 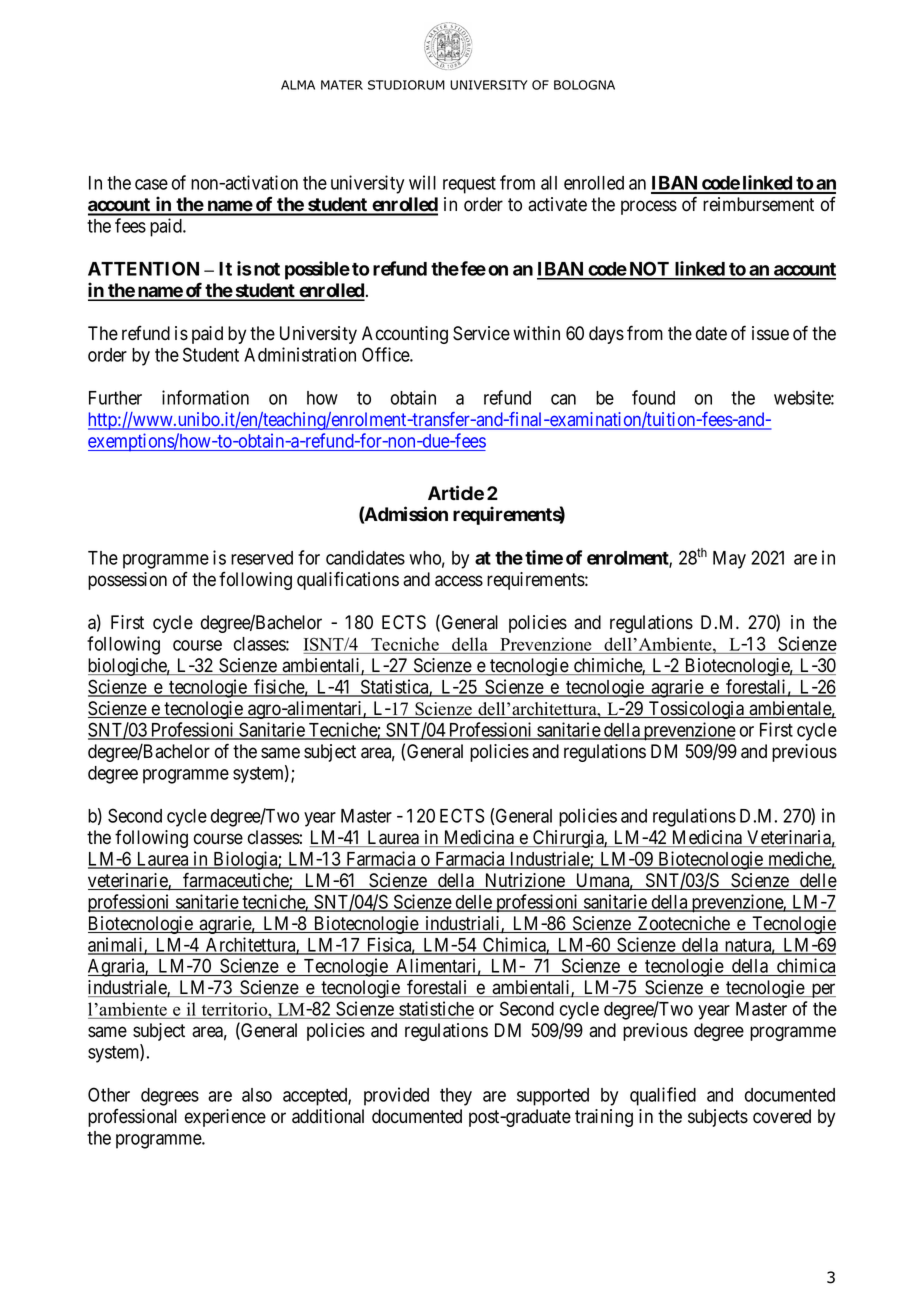 What do you see at coordinates (422, 182) in the screenshot?
I see `will` at bounding box center [422, 182].
